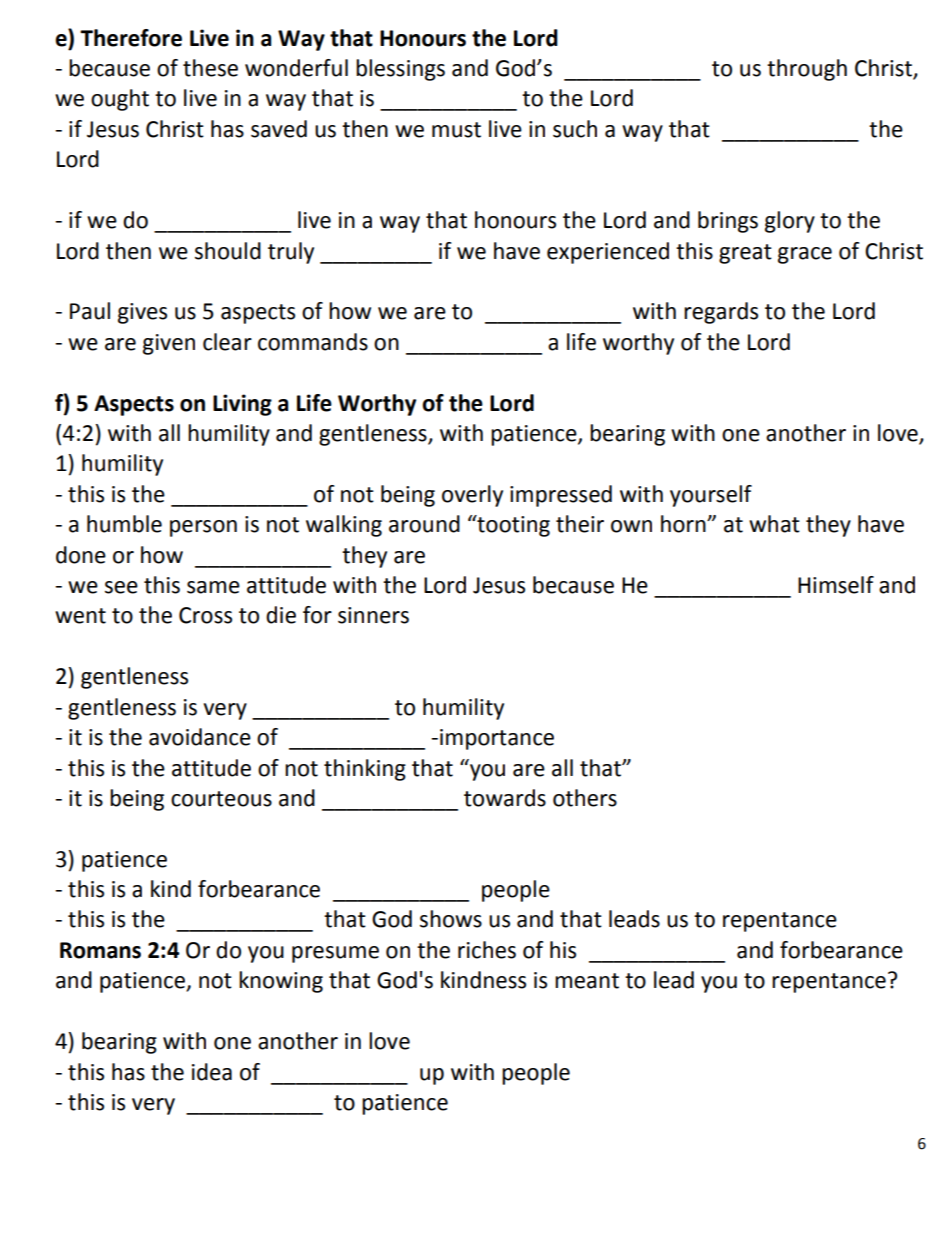 The height and width of the screenshot is (1233, 952). What do you see at coordinates (210, 68) in the screenshot?
I see `these` at bounding box center [210, 68].
